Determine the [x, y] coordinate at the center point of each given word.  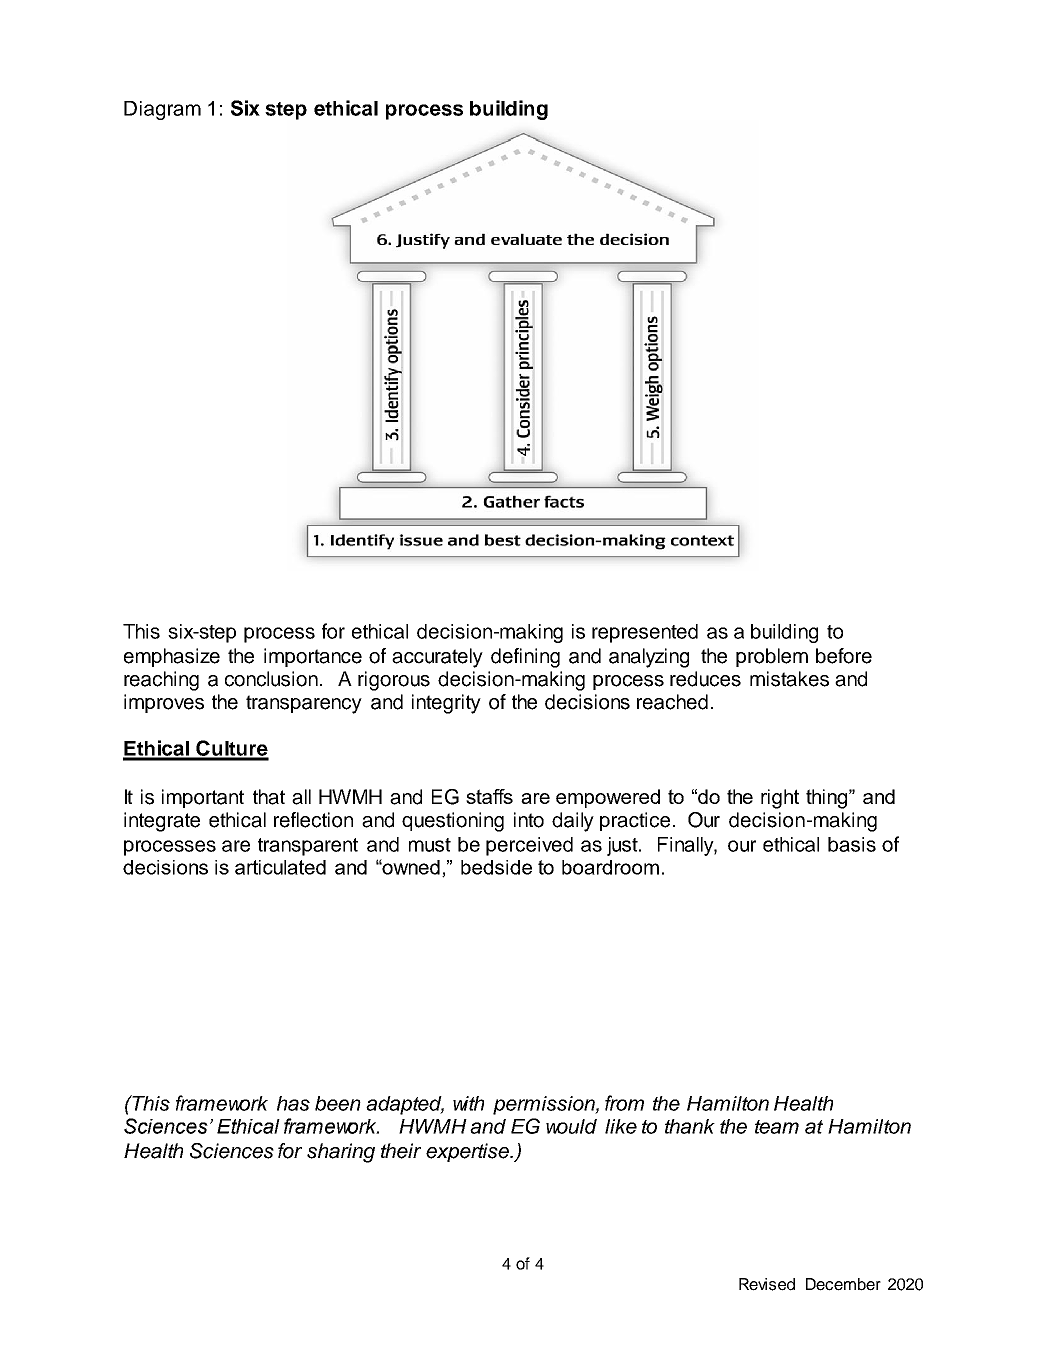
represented [645, 633]
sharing [341, 1153]
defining [525, 658]
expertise [468, 1152]
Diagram [162, 110]
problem [772, 657]
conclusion [271, 679]
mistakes [789, 679]
